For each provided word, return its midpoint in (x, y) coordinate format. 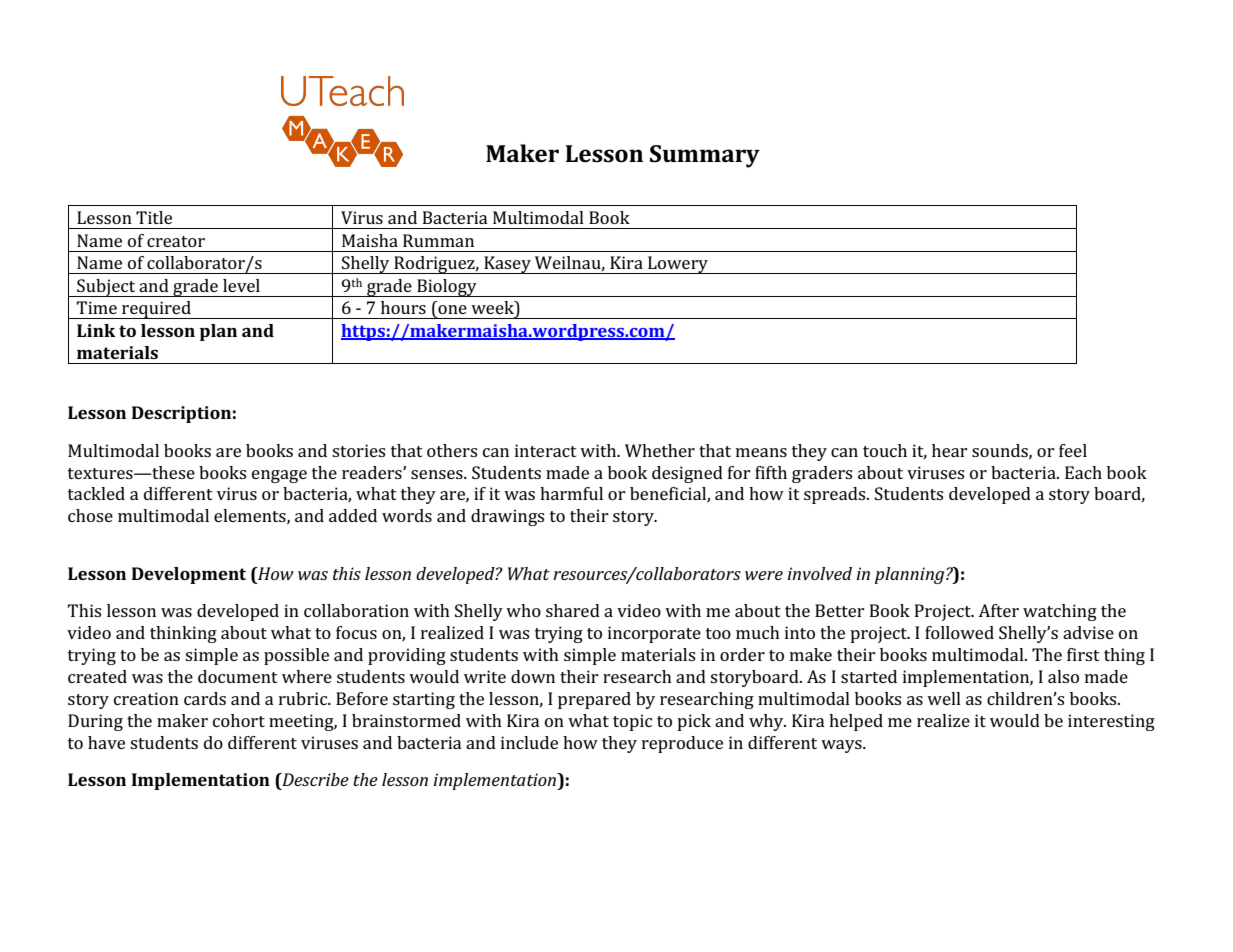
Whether (660, 450)
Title (154, 217)
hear (950, 450)
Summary (705, 156)
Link (96, 330)
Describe (314, 781)
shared (573, 610)
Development (189, 575)
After (998, 610)
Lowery (678, 265)
